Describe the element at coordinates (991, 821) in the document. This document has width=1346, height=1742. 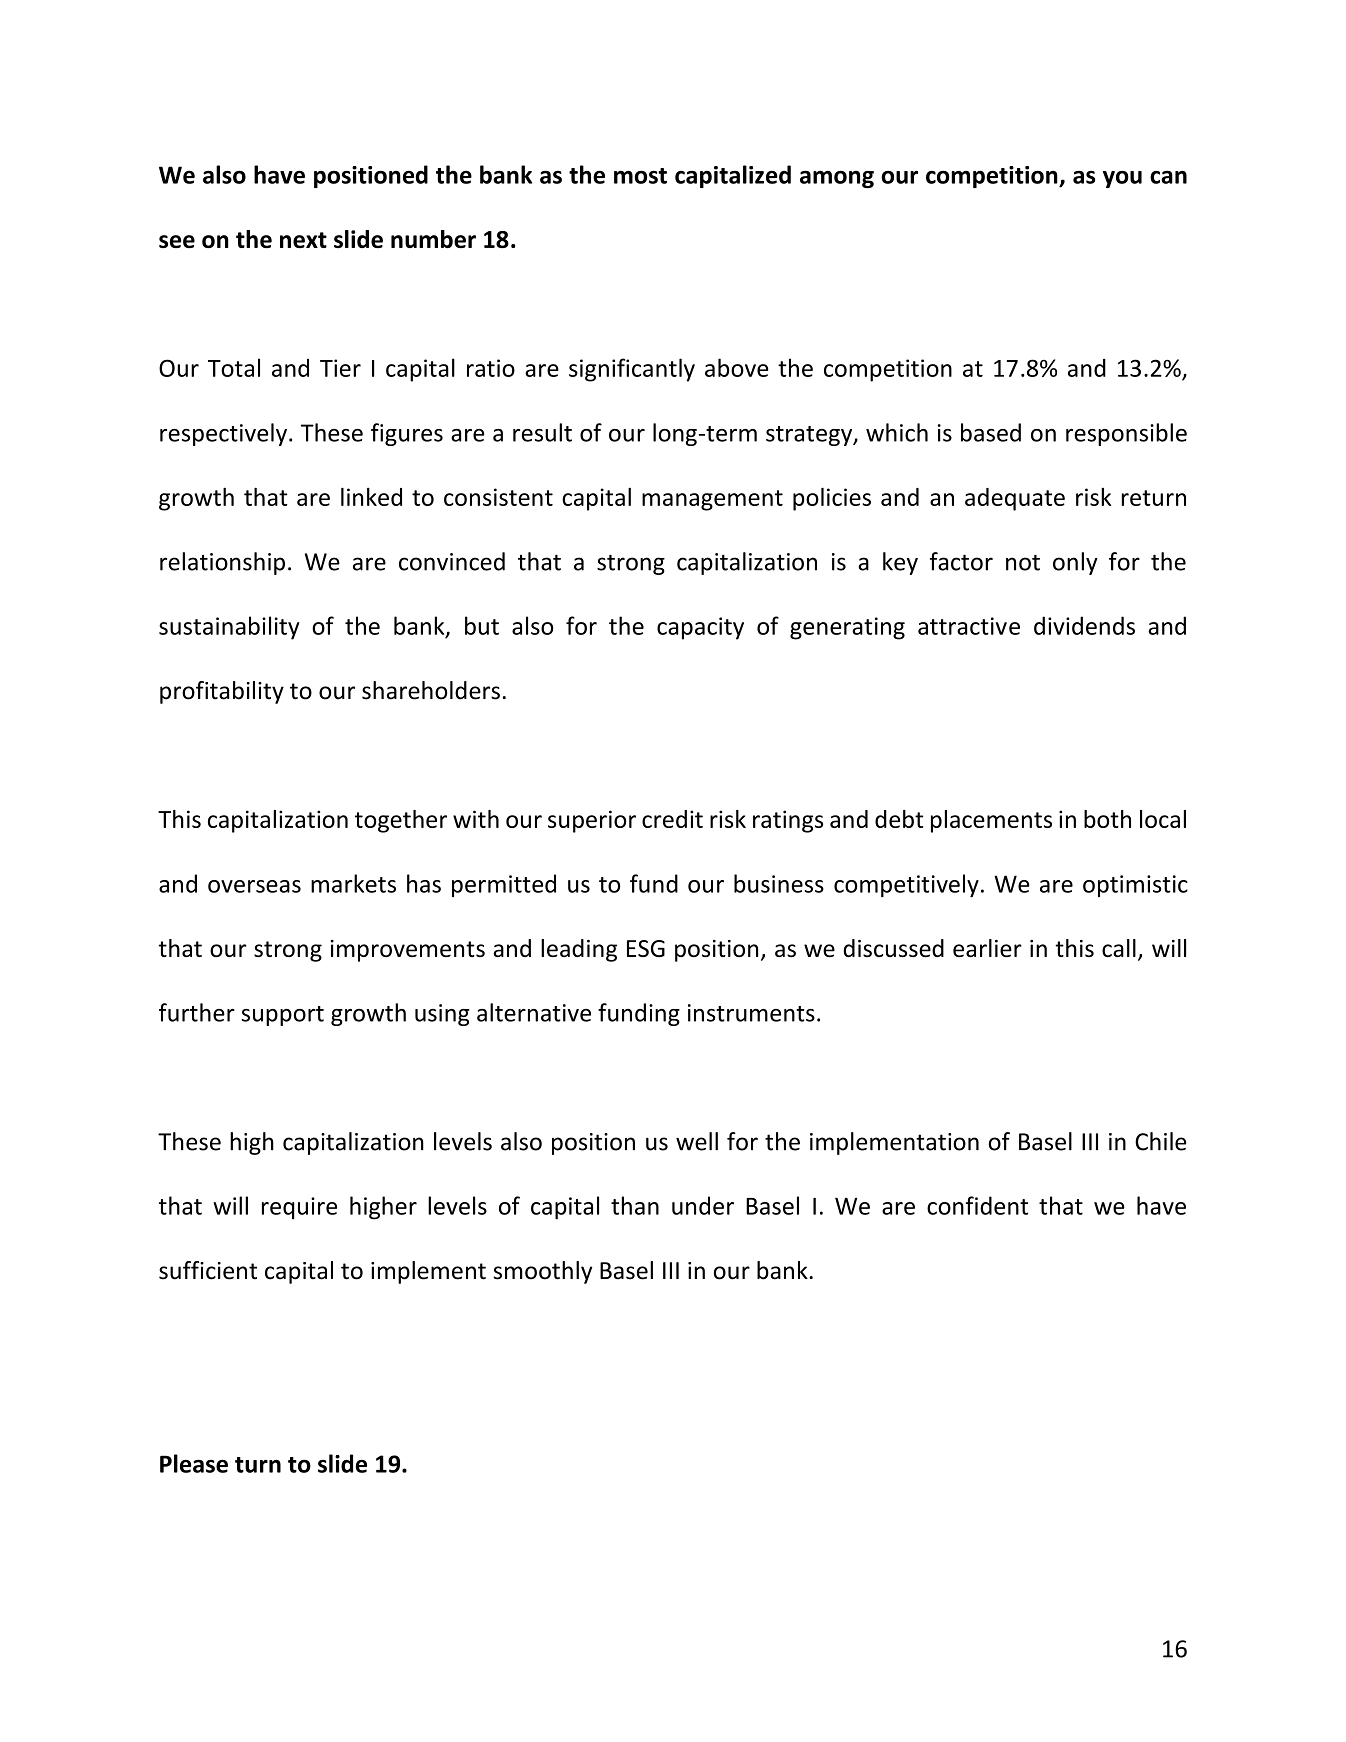
I see `placements` at that location.
